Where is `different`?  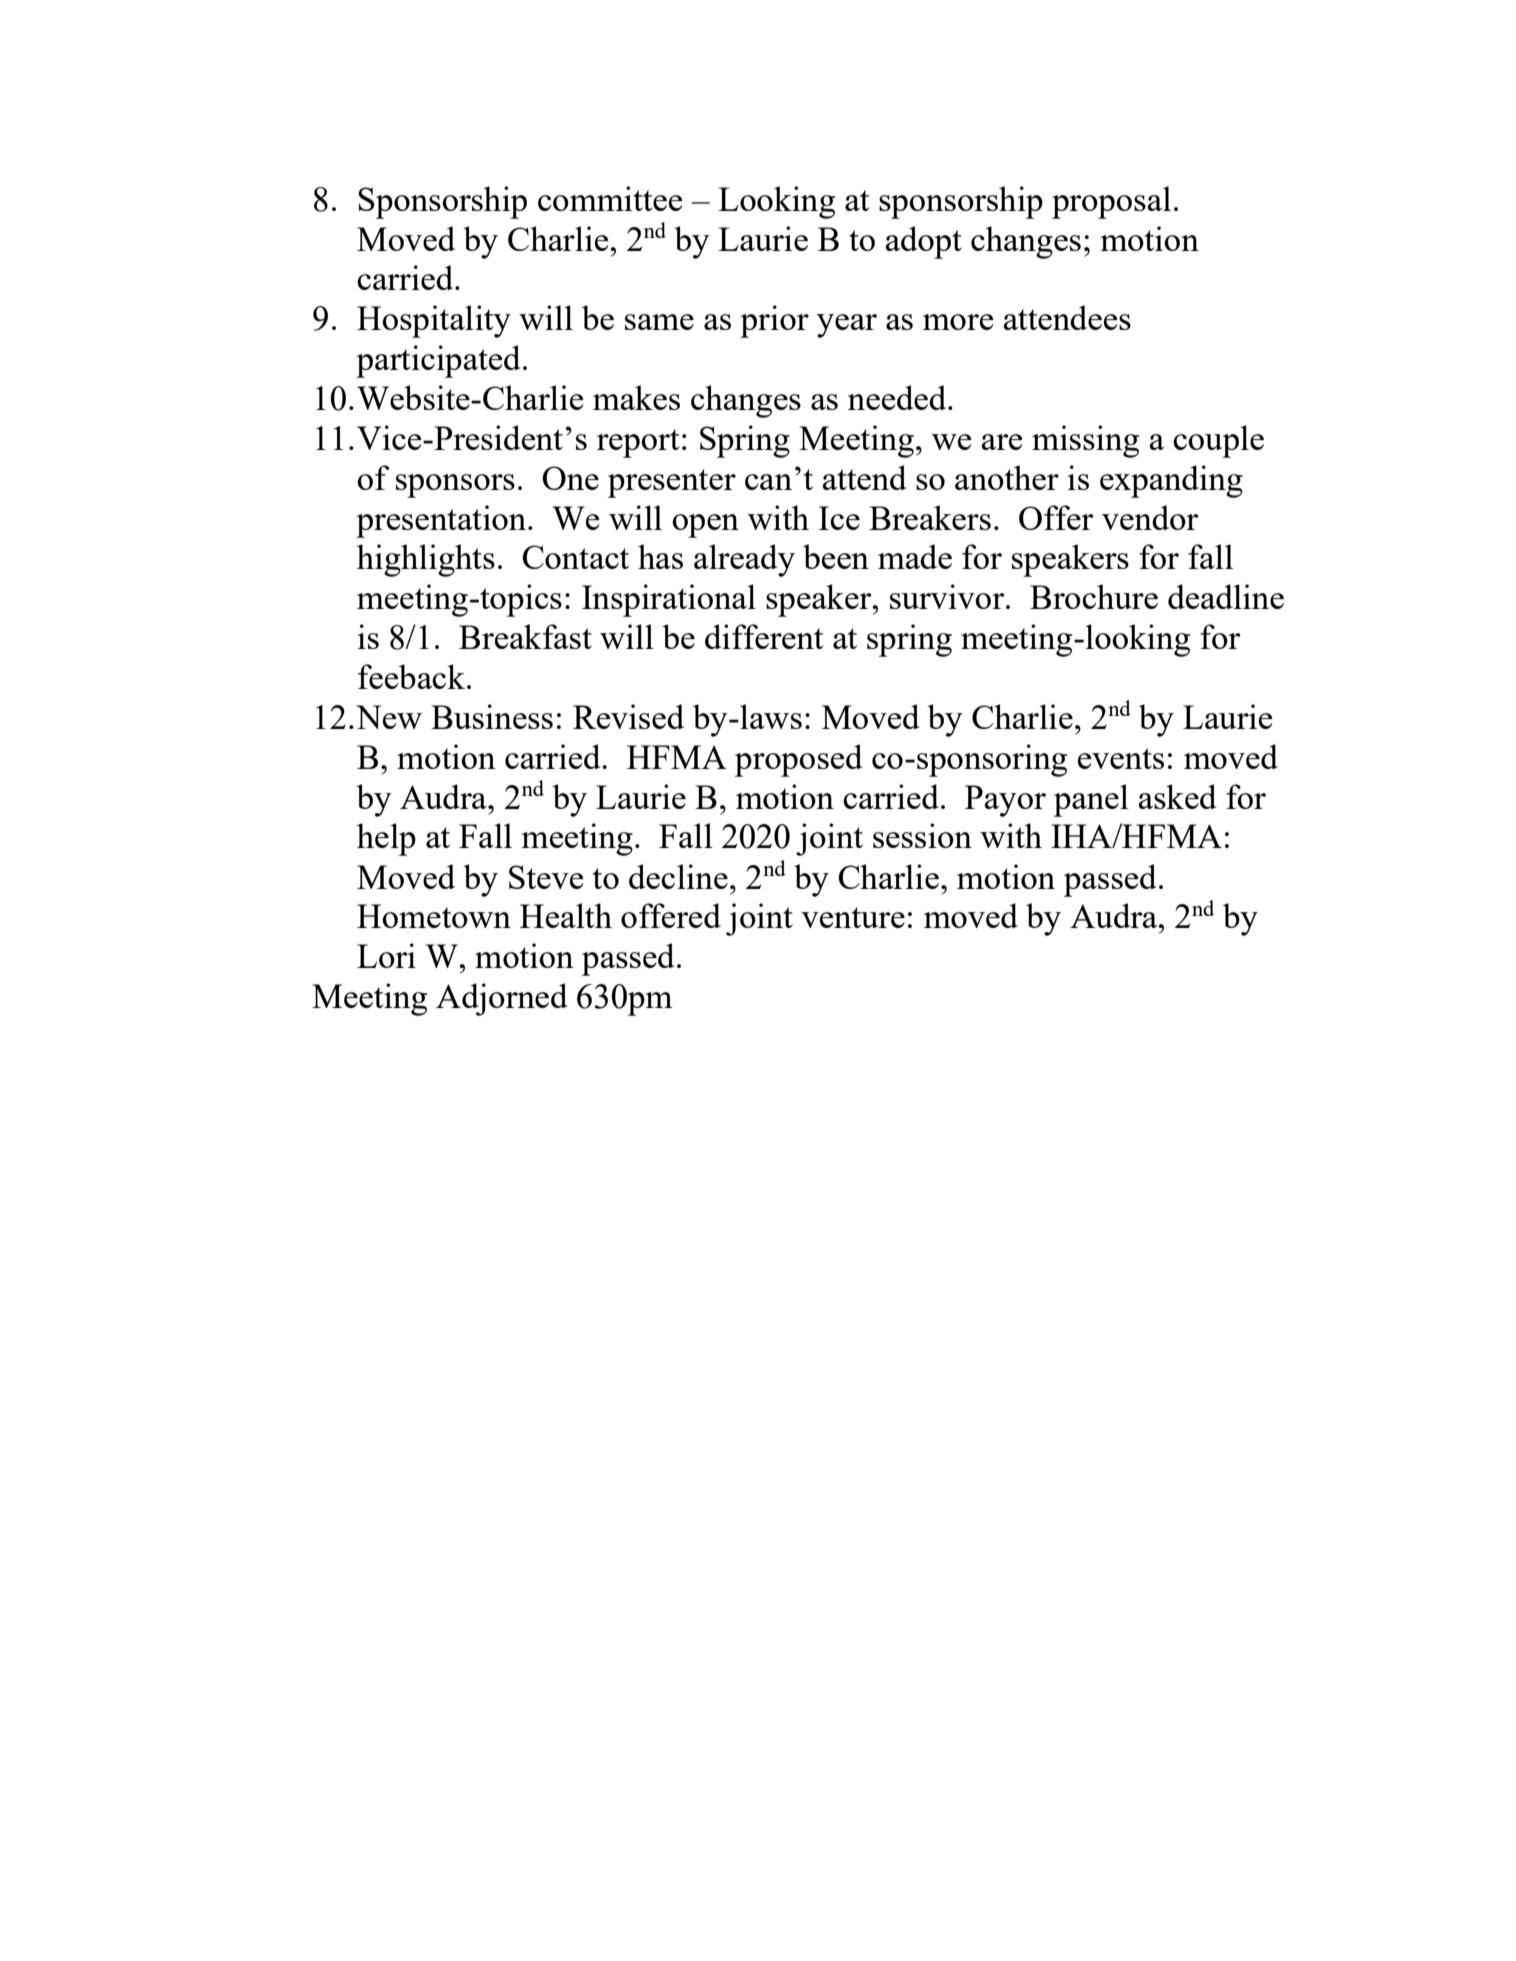
different is located at coordinates (764, 636).
